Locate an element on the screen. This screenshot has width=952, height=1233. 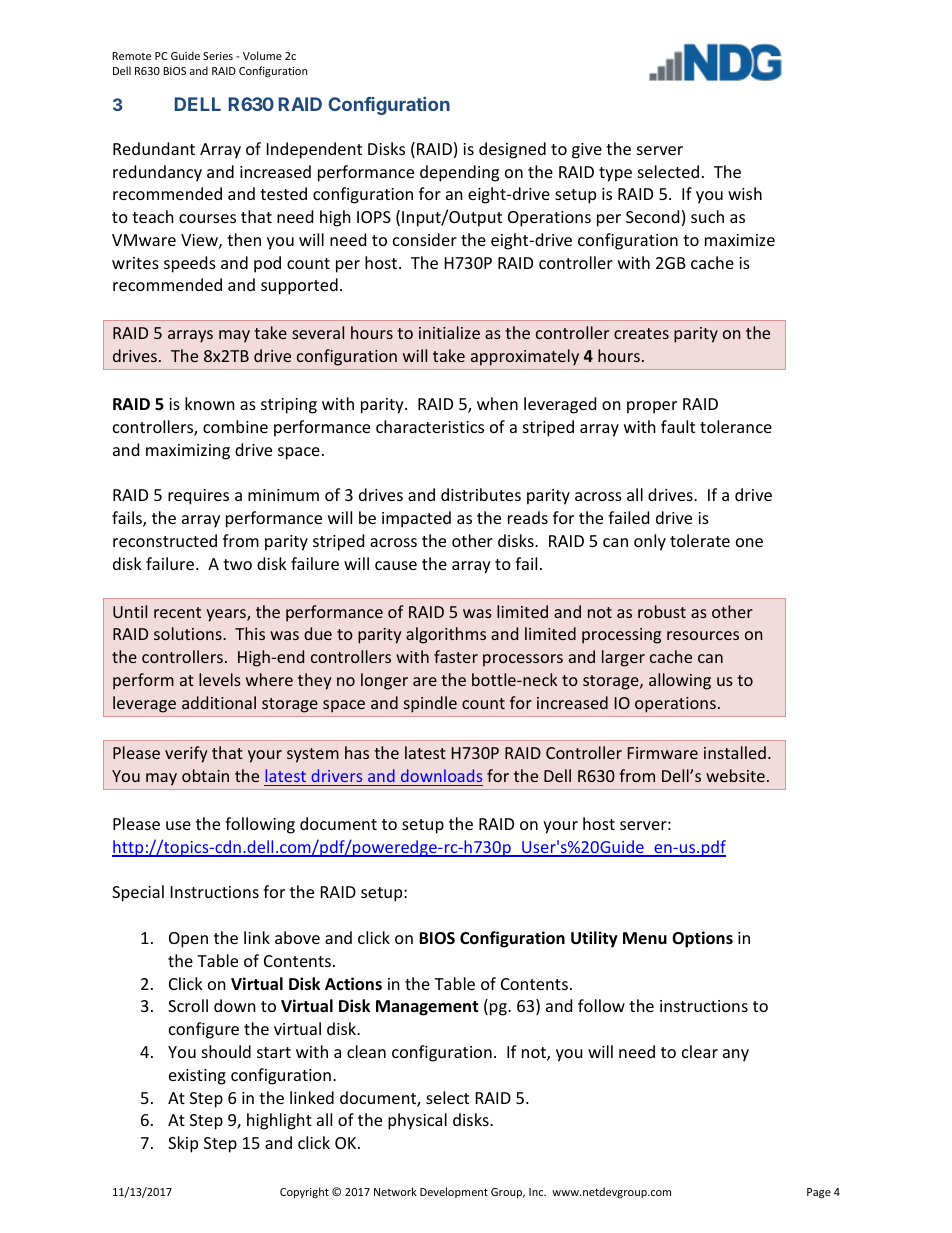
designed is located at coordinates (512, 150).
